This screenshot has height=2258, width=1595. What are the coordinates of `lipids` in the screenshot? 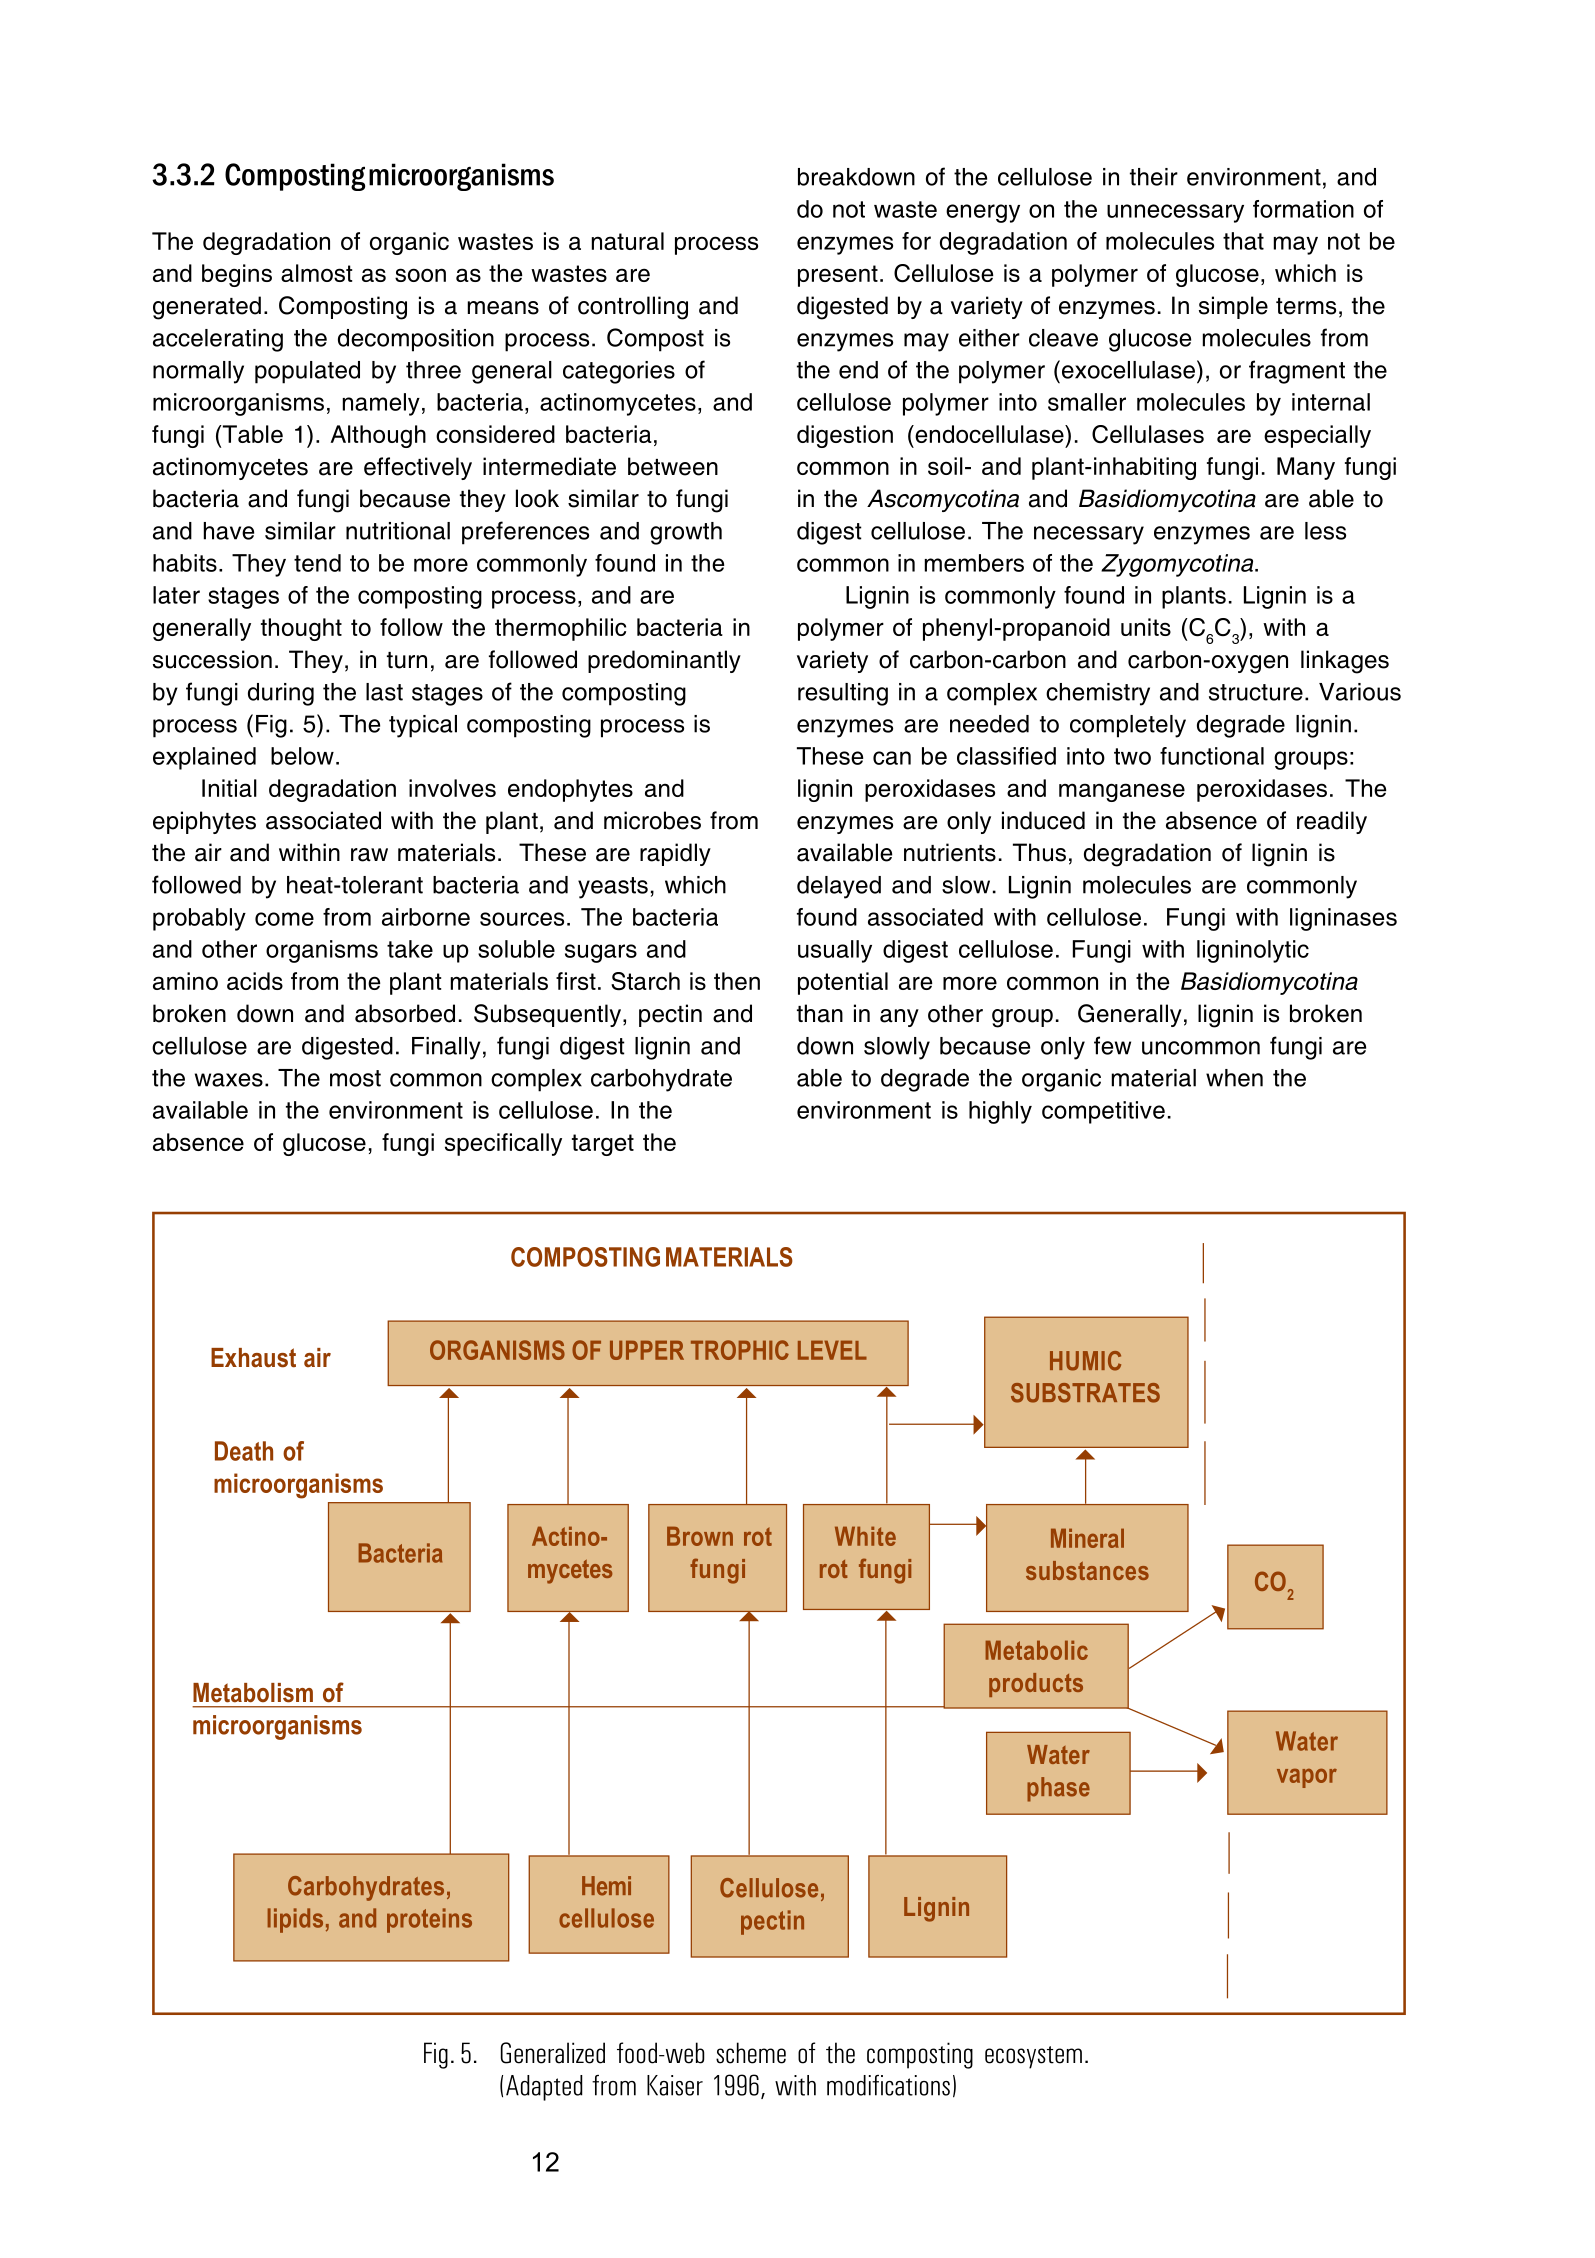 It's located at (295, 1920).
